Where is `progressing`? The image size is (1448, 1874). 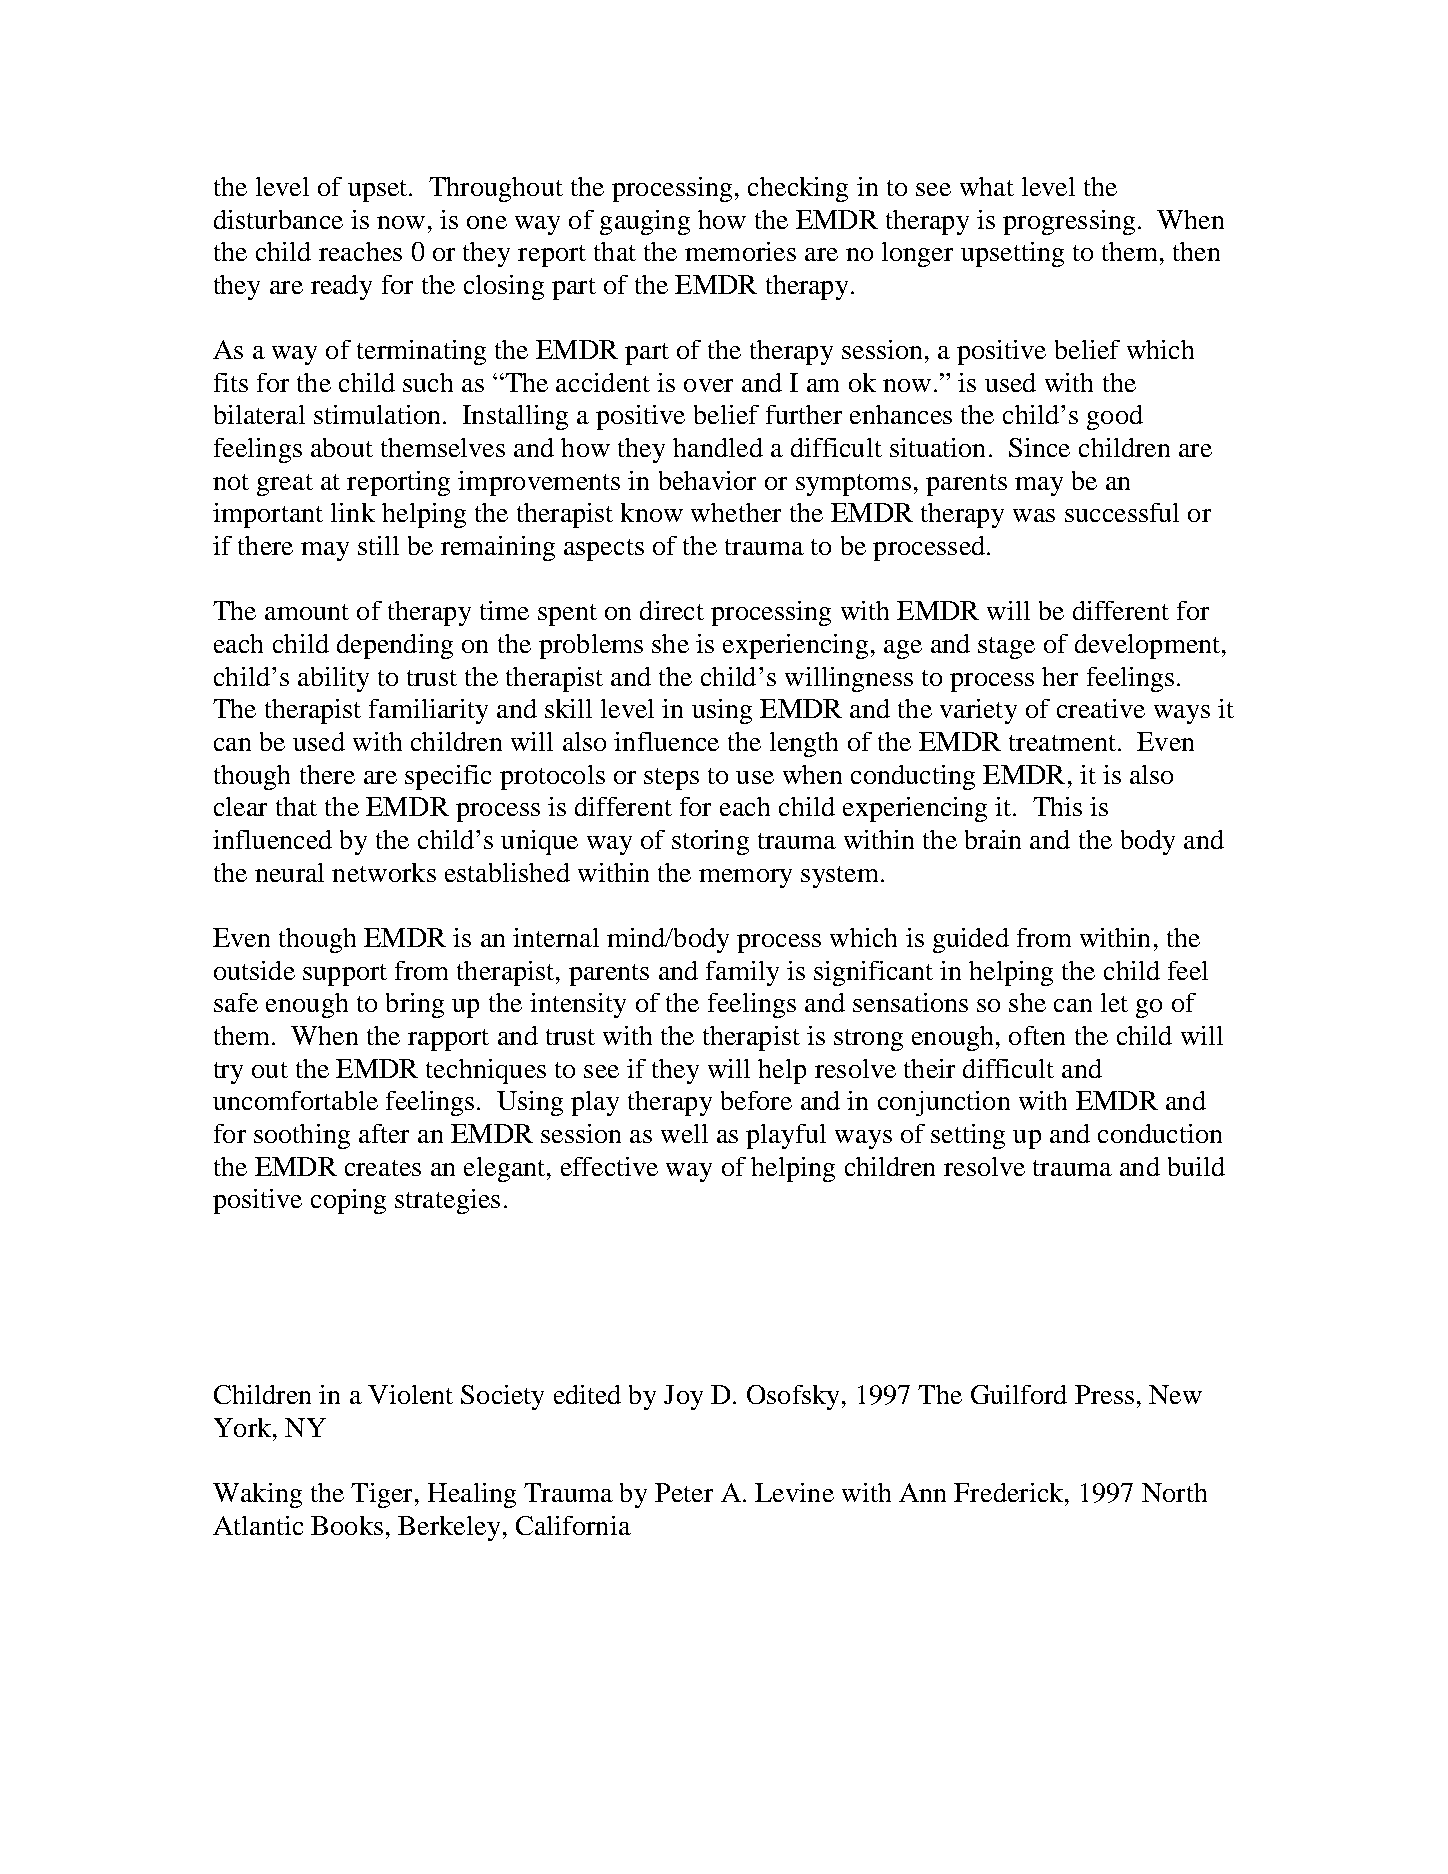
progressing is located at coordinates (1069, 222).
